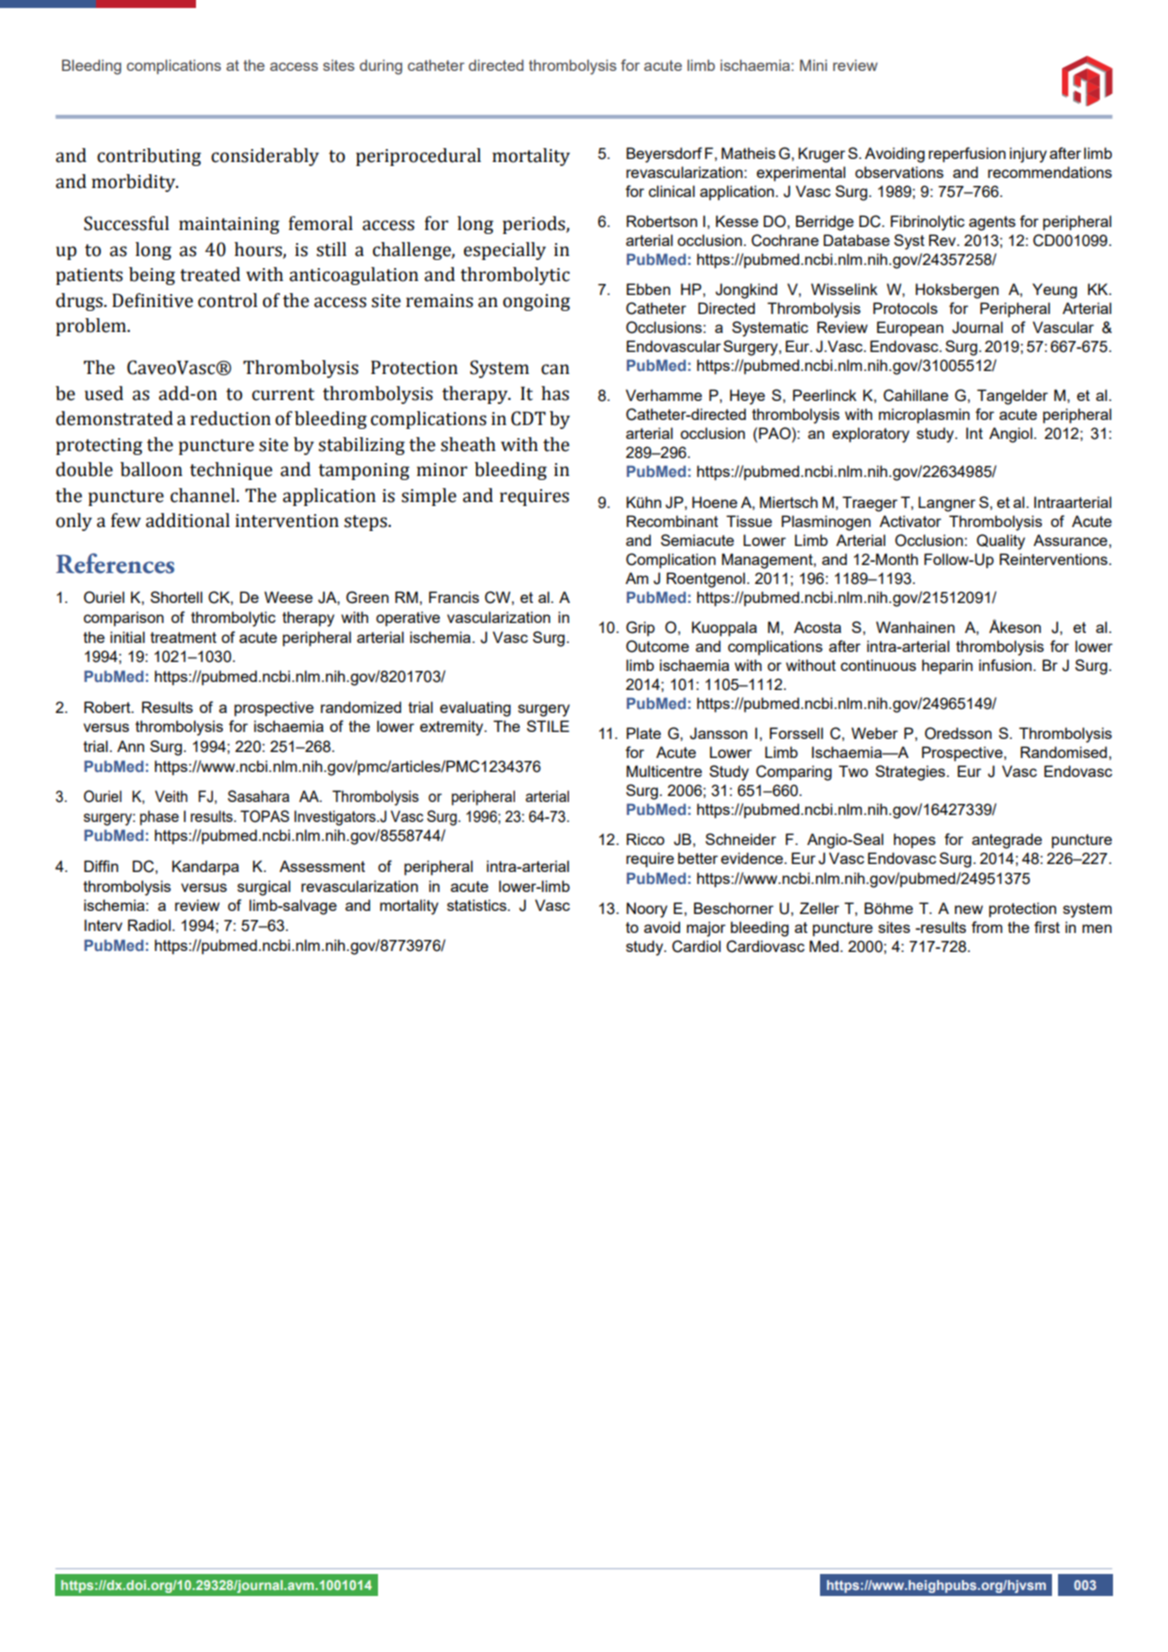 The height and width of the document is (1652, 1168). What do you see at coordinates (322, 866) in the document?
I see `Assessment` at bounding box center [322, 866].
